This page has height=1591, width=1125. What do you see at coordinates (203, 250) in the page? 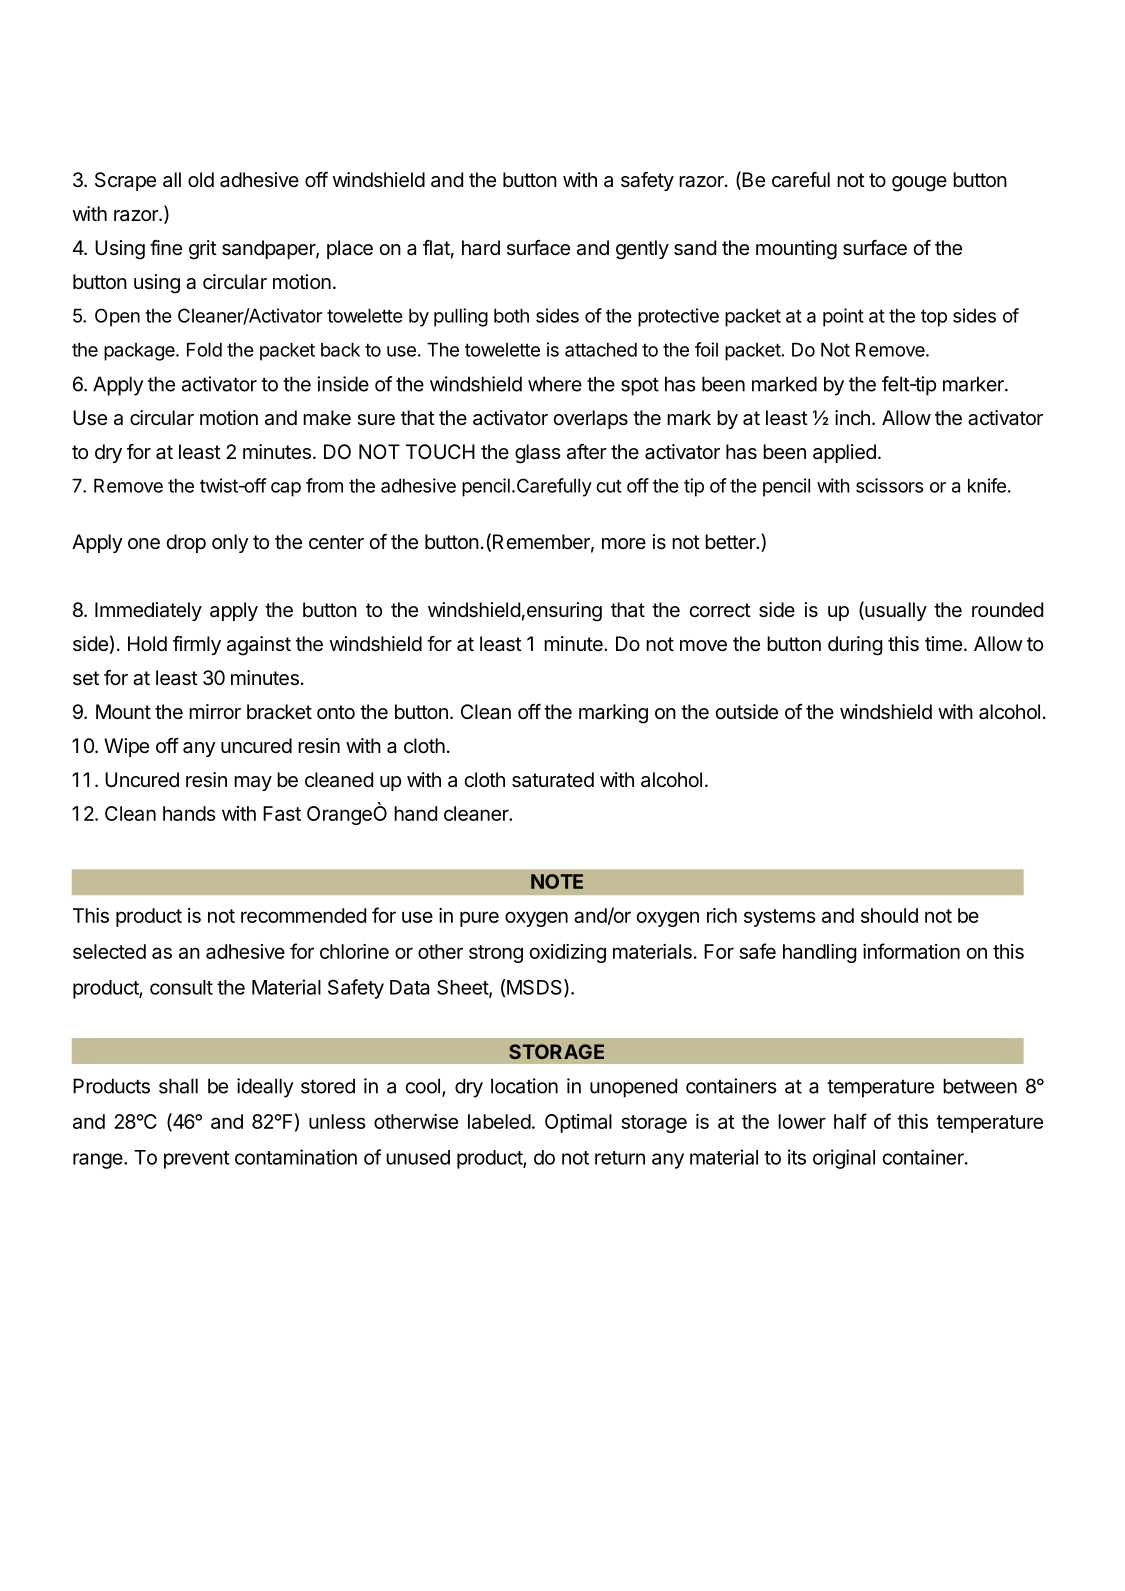
I see `grit` at bounding box center [203, 250].
